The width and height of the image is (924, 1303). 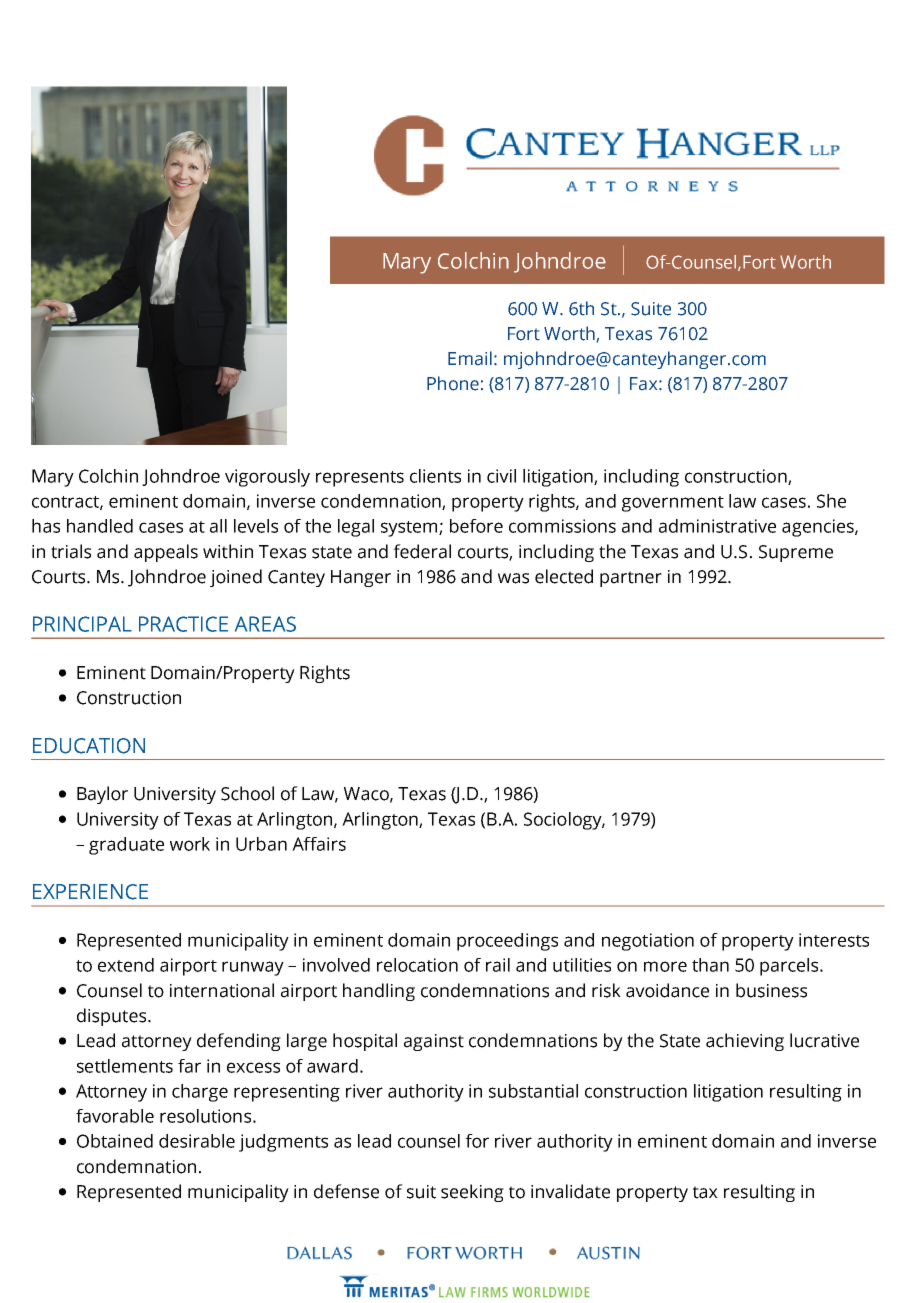 I want to click on Obtained, so click(x=115, y=1141).
